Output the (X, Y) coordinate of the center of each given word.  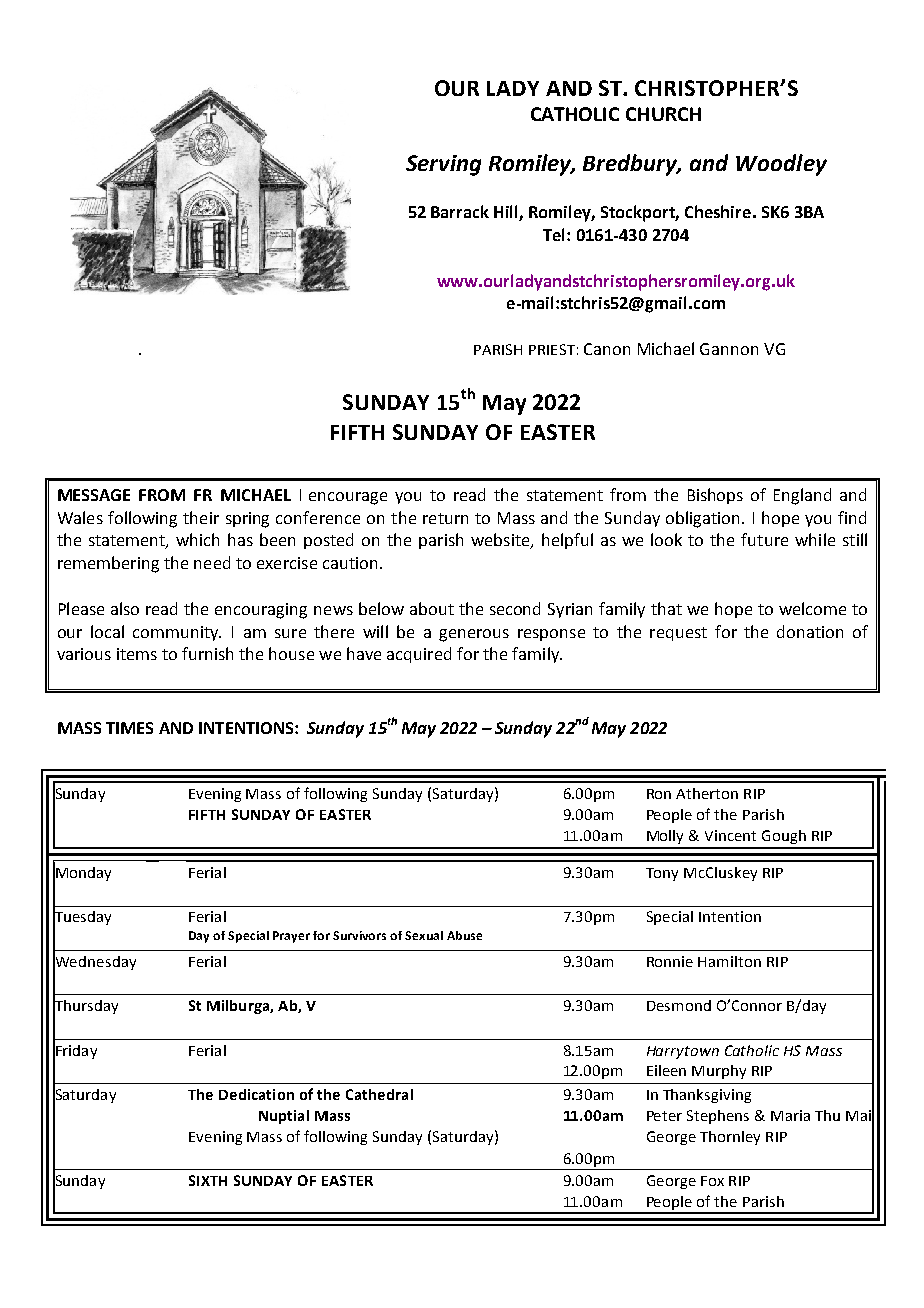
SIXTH (208, 1180)
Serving (443, 165)
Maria (790, 1115)
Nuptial (284, 1117)
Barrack (460, 211)
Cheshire (718, 211)
